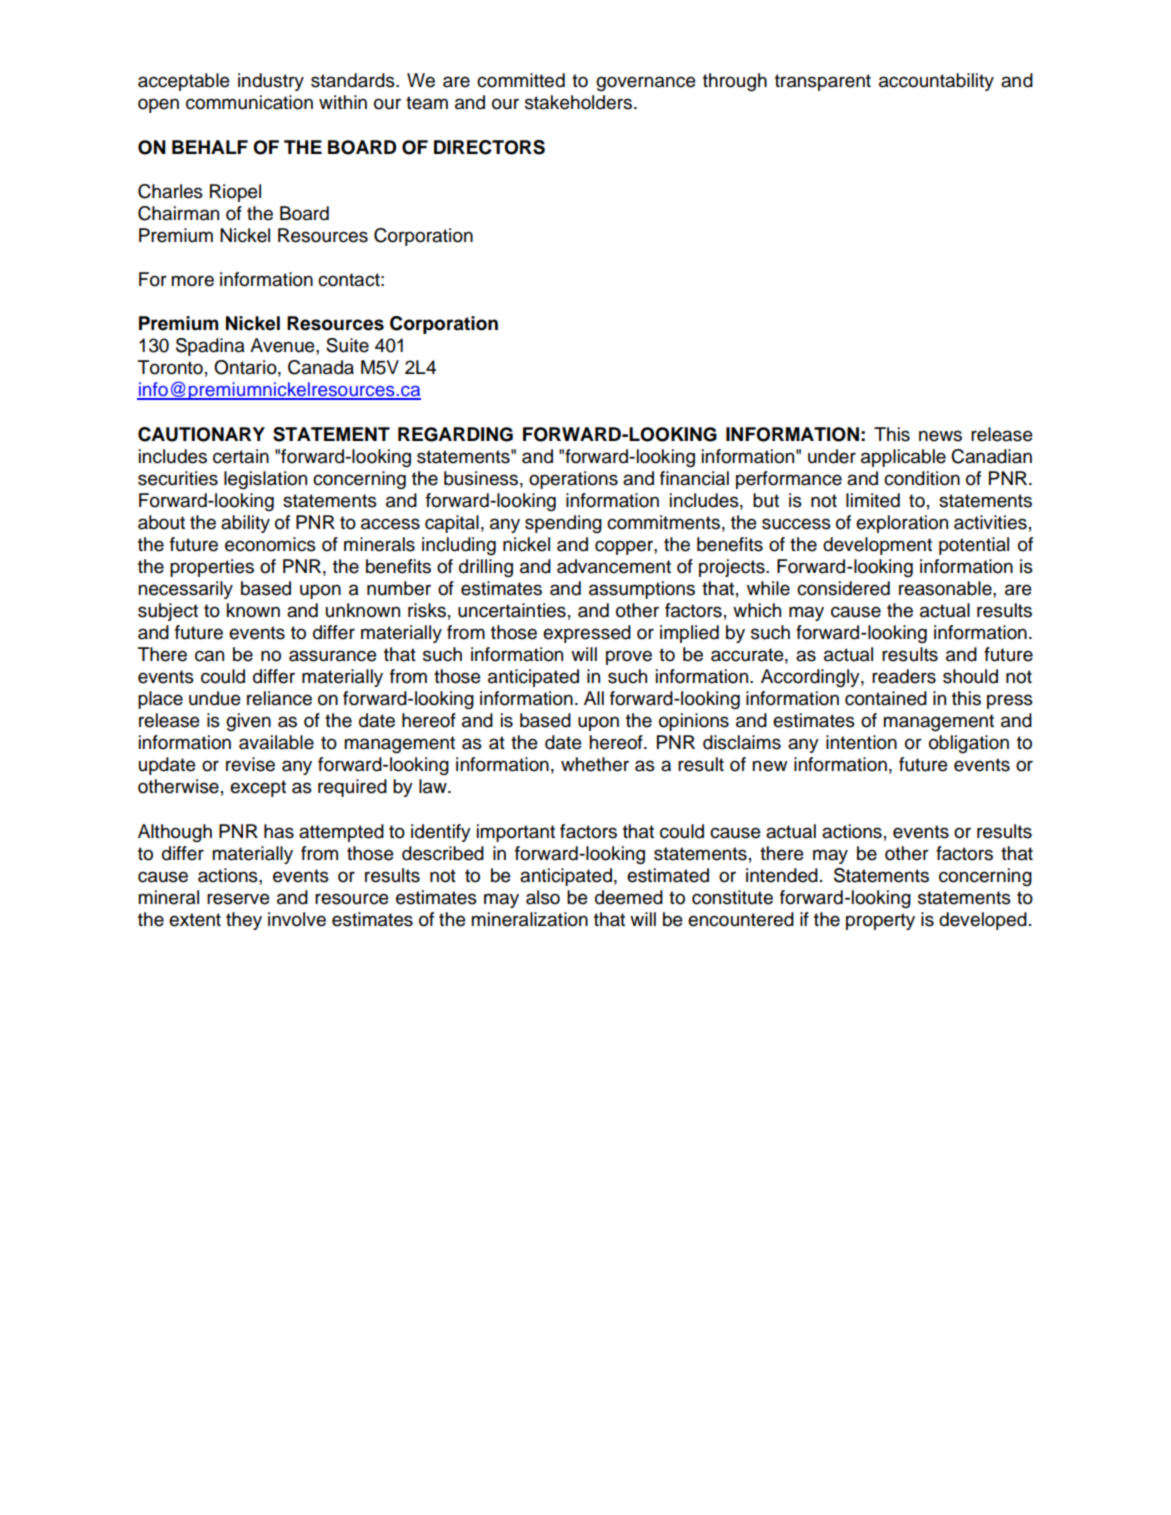  I want to click on reserve, so click(238, 899).
